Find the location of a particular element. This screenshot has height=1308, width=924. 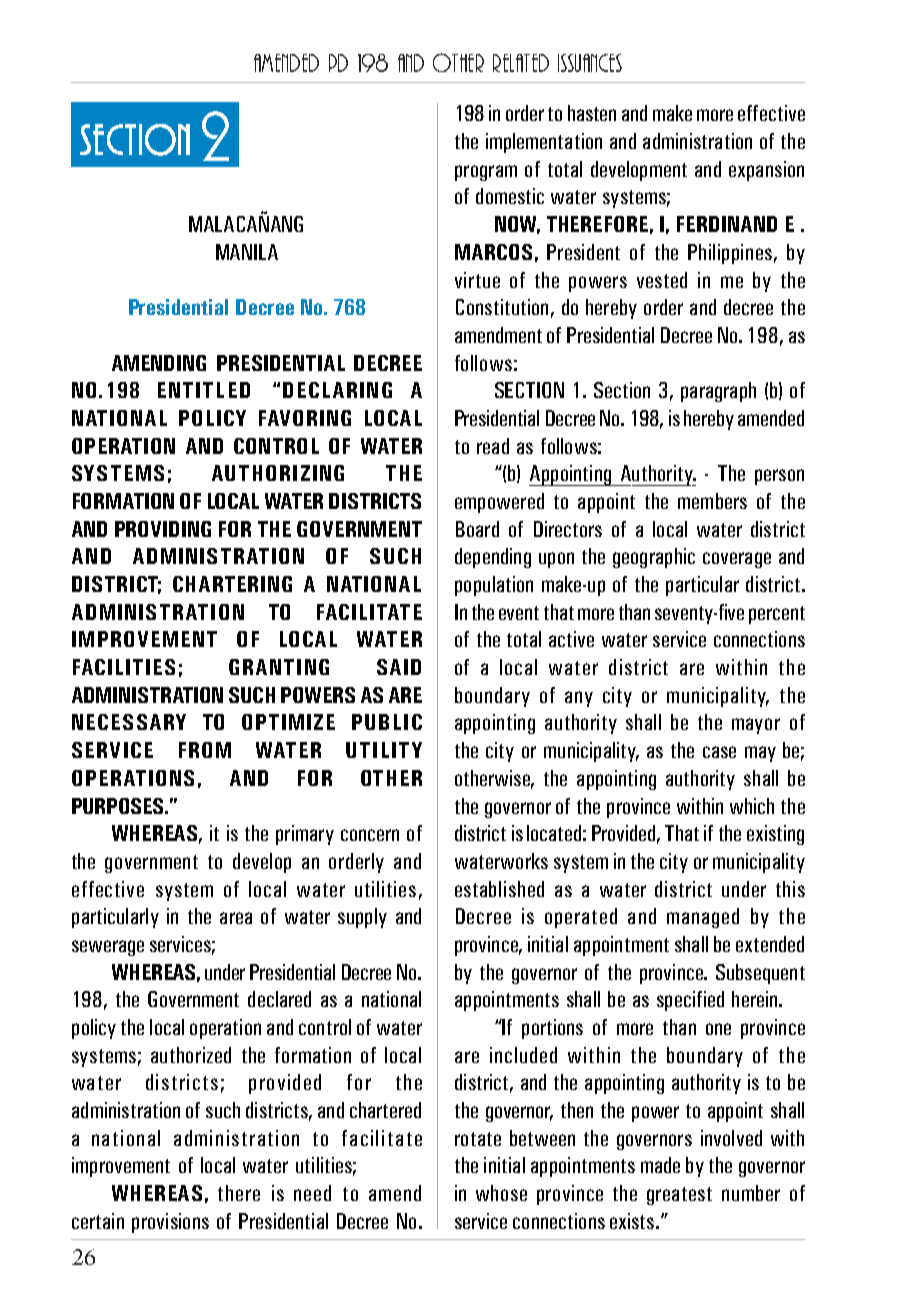

expansion is located at coordinates (766, 171).
